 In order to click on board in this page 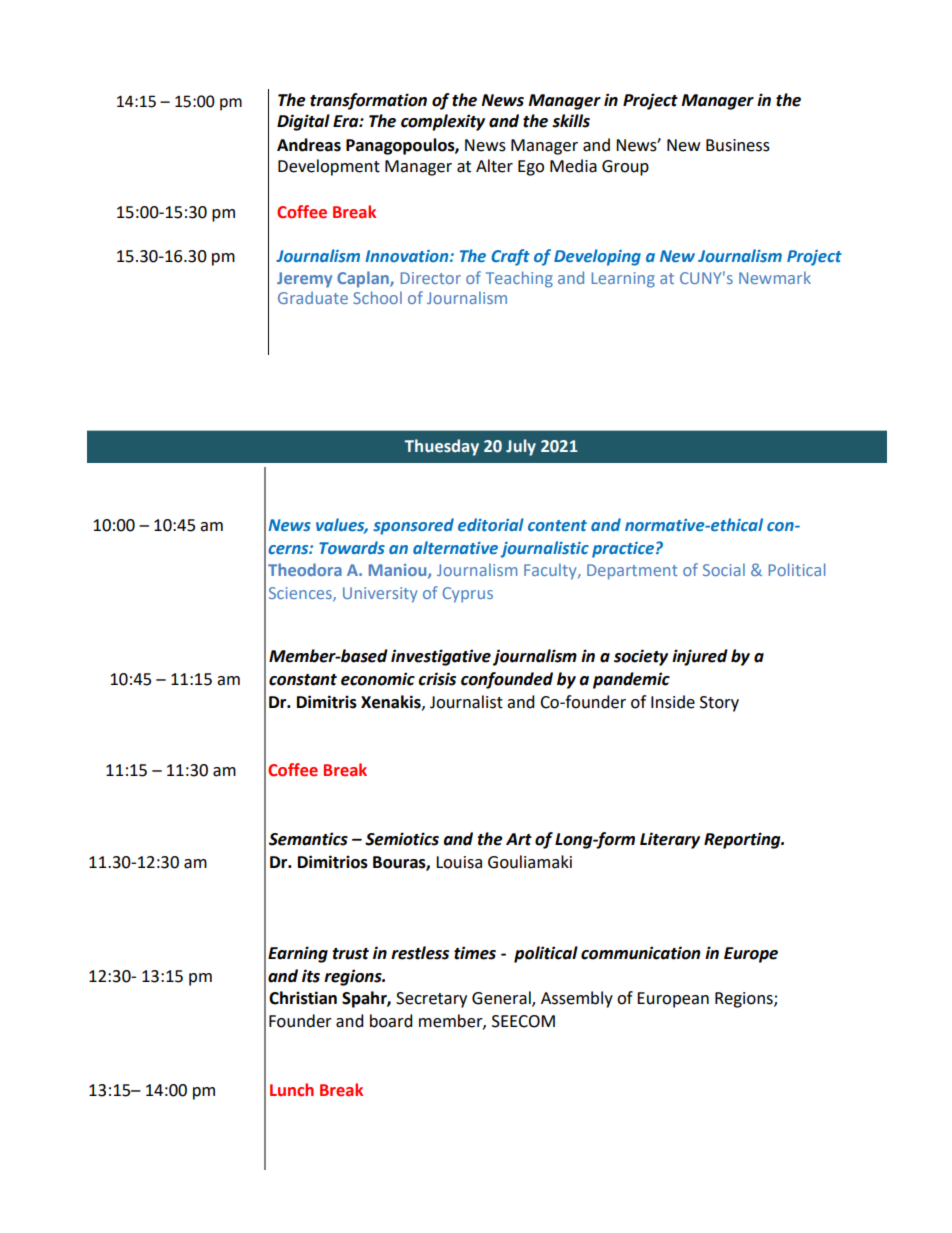, I will do `click(391, 1021)`.
